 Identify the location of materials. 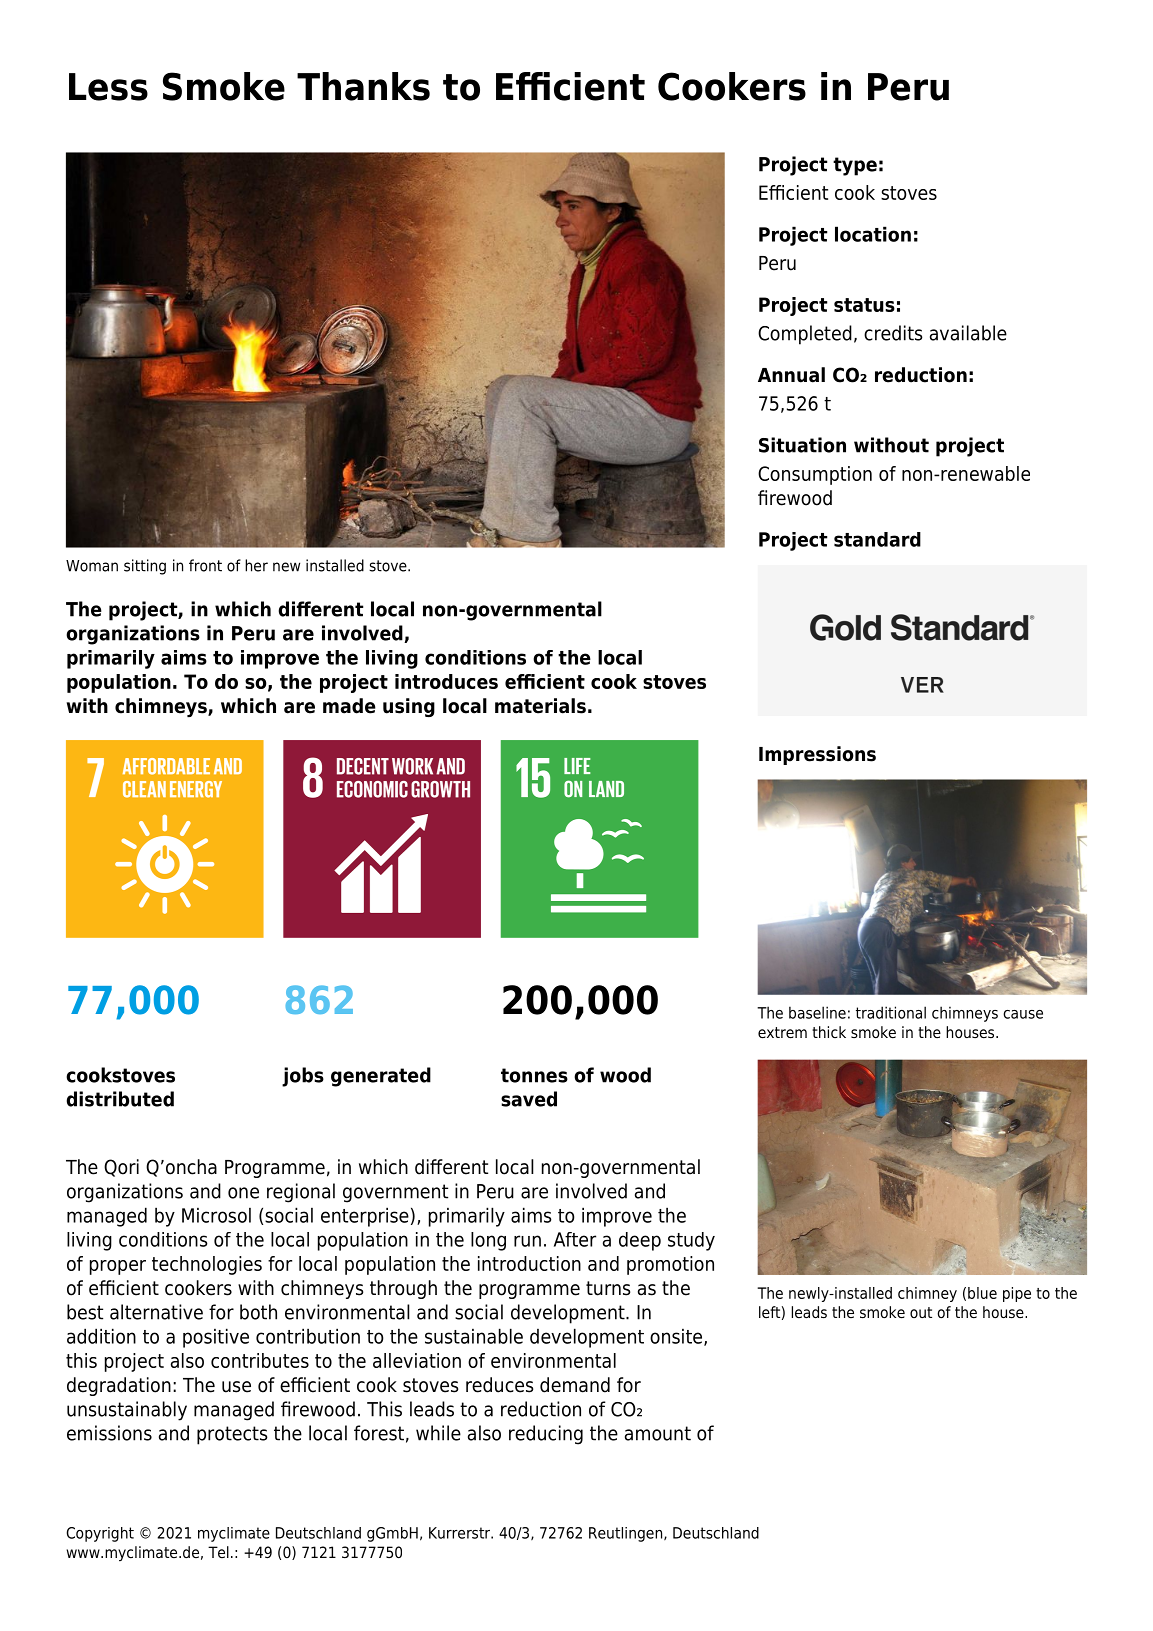
(540, 706).
